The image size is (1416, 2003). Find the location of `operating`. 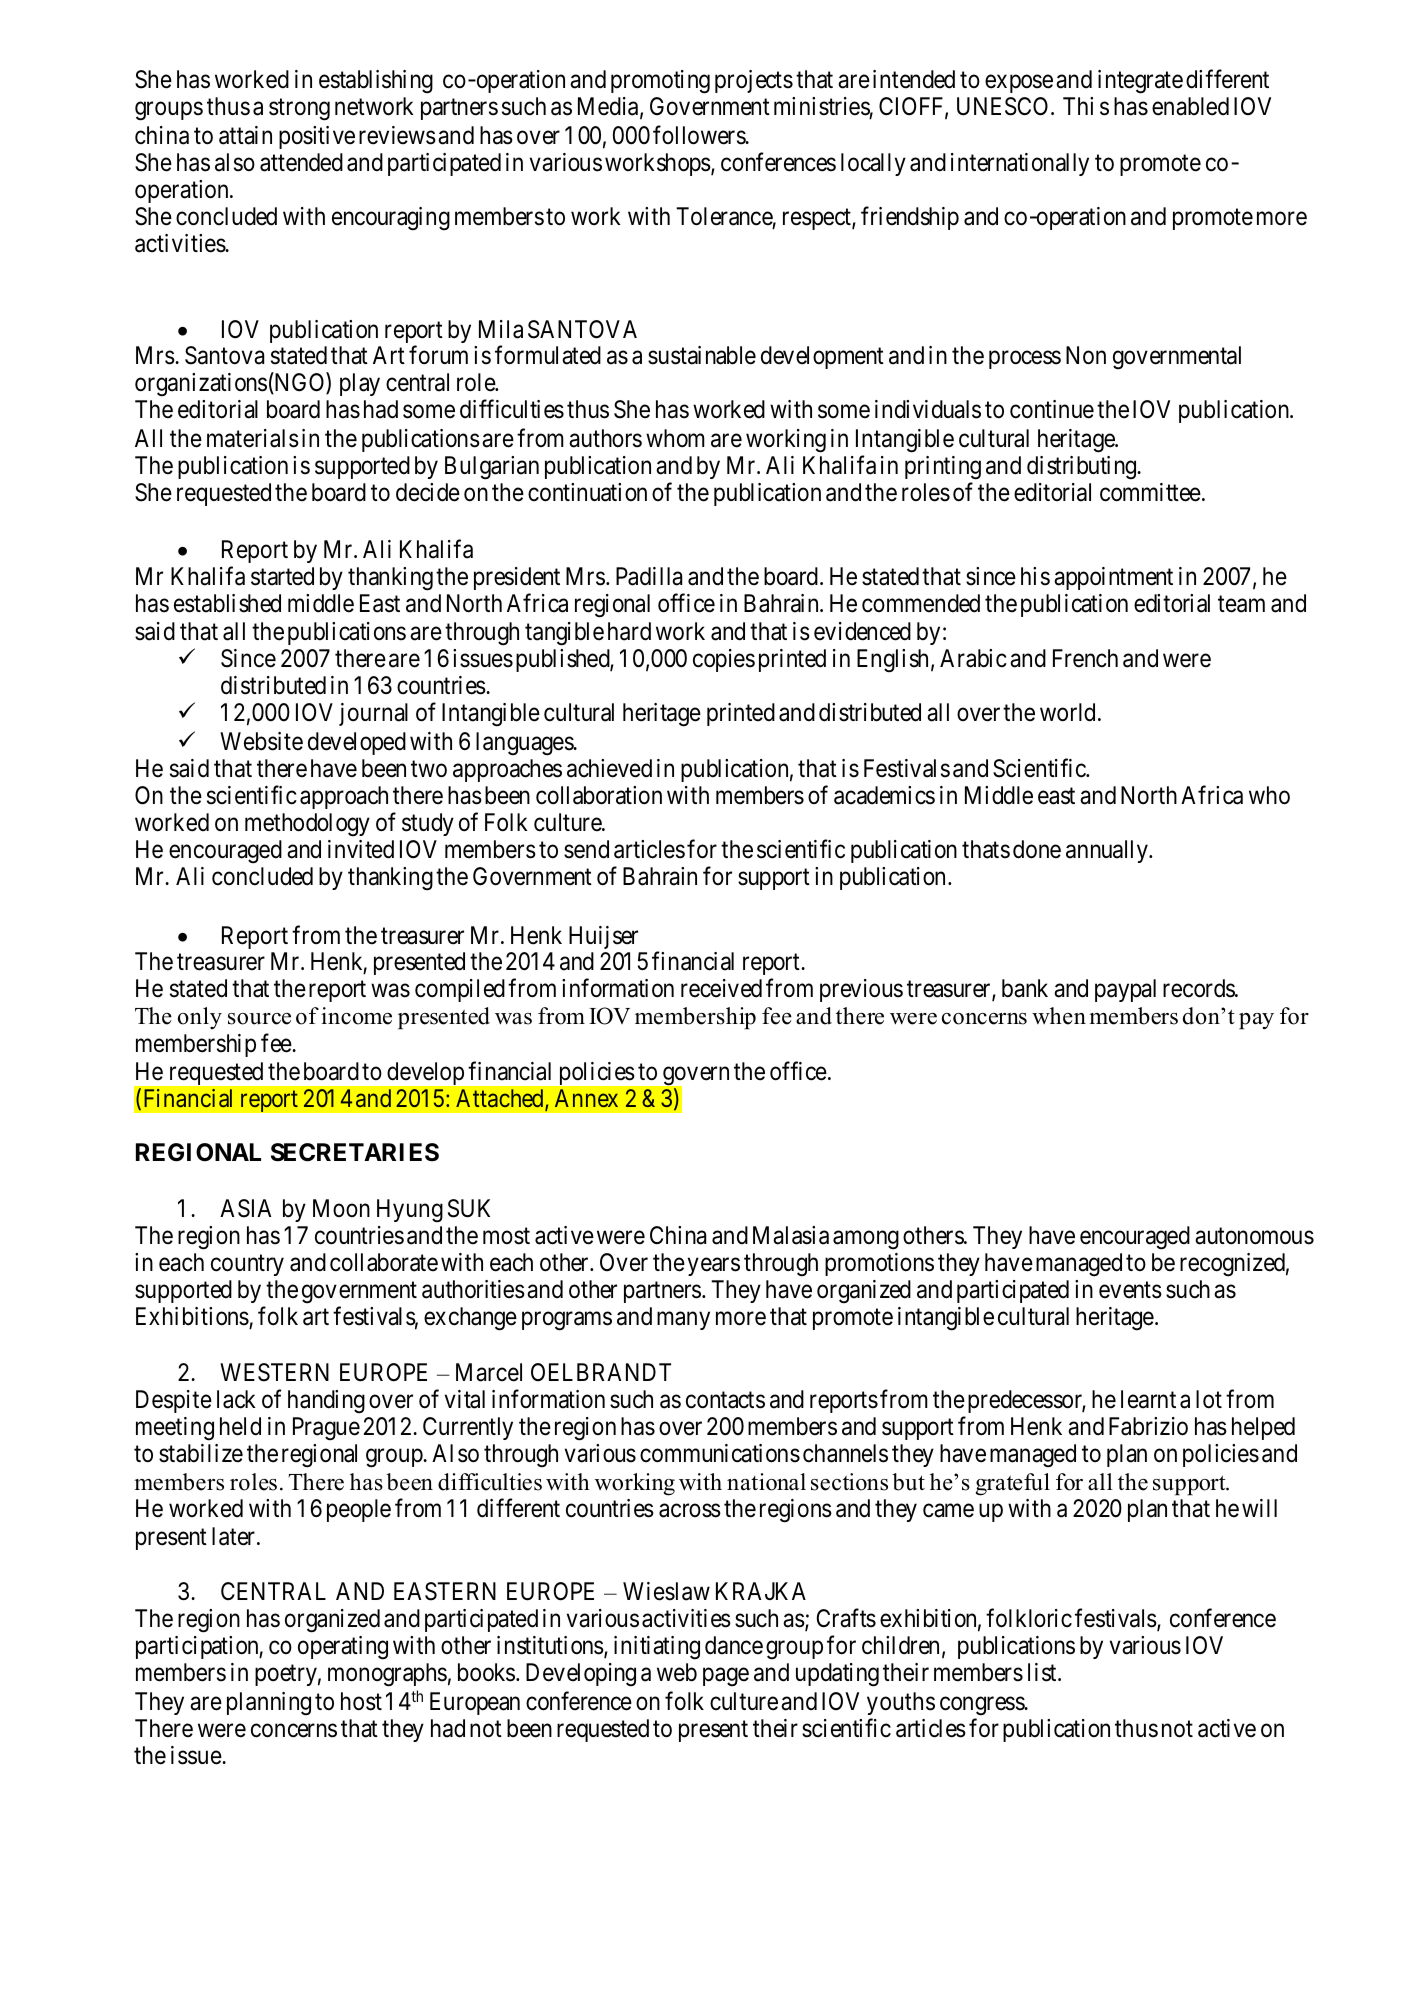

operating is located at coordinates (343, 1648).
